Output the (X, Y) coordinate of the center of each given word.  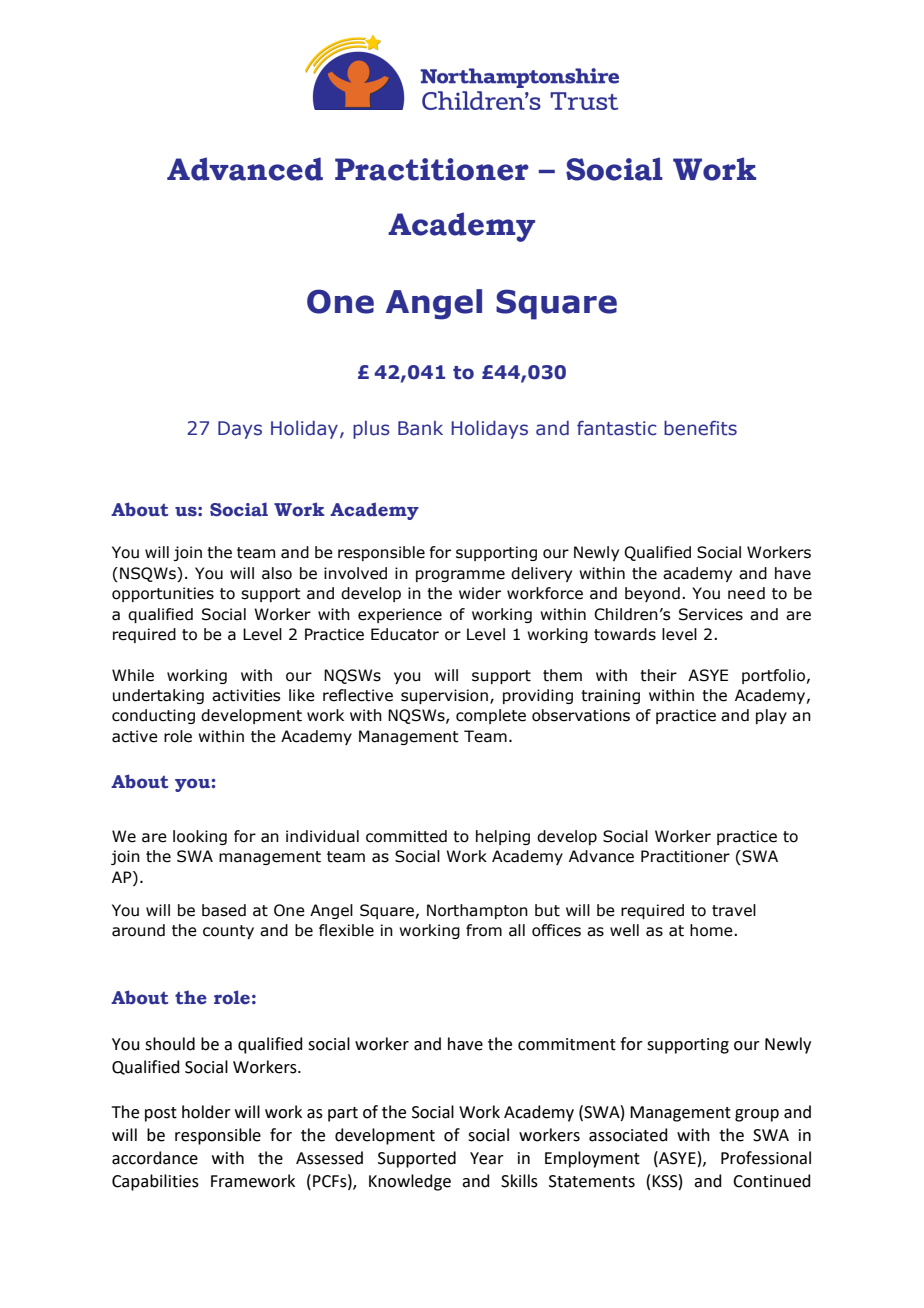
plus (371, 430)
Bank (420, 428)
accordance (155, 1158)
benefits (700, 428)
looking (200, 837)
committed (406, 836)
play (771, 716)
